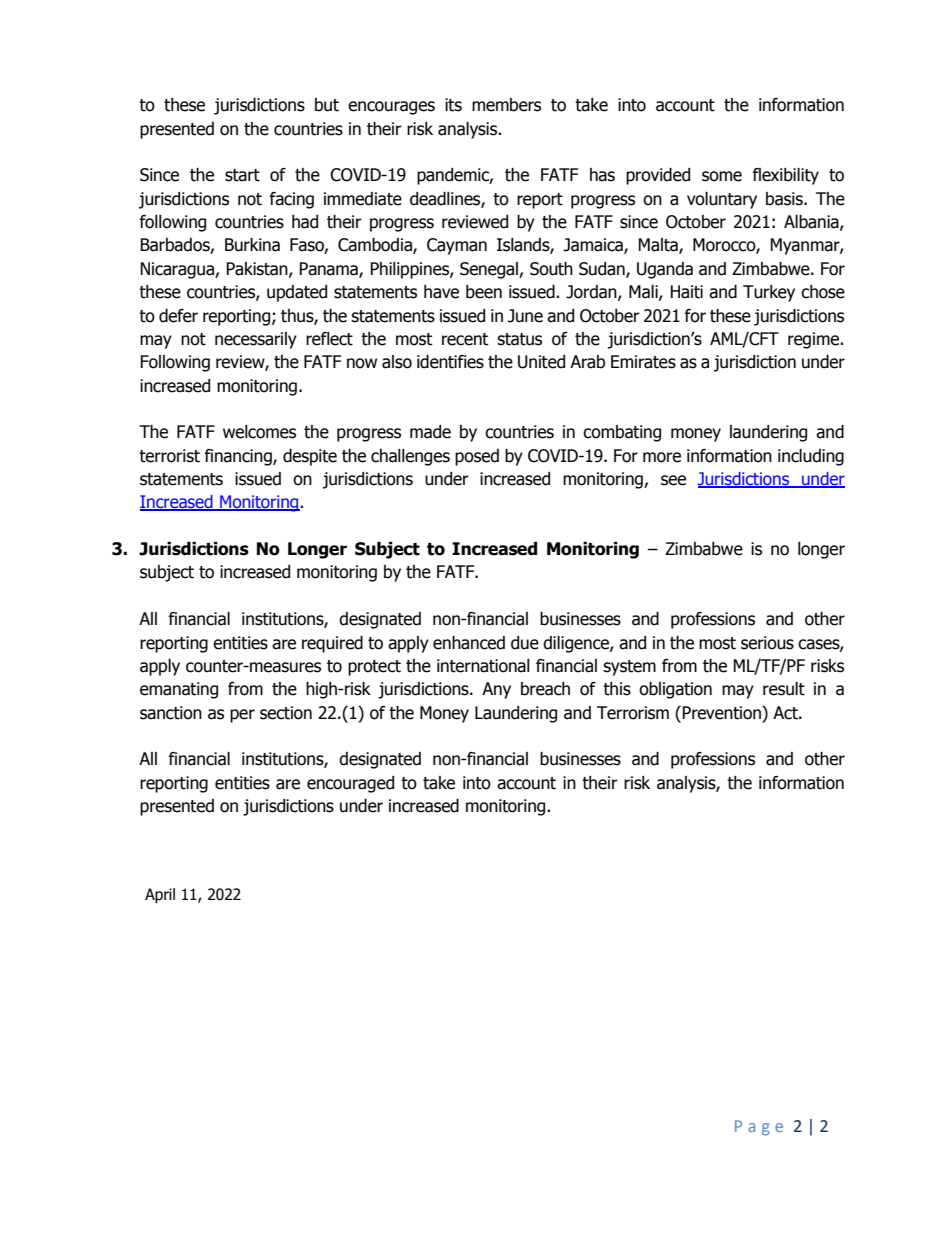 The image size is (952, 1233). Describe the element at coordinates (160, 895) in the document. I see `April` at that location.
